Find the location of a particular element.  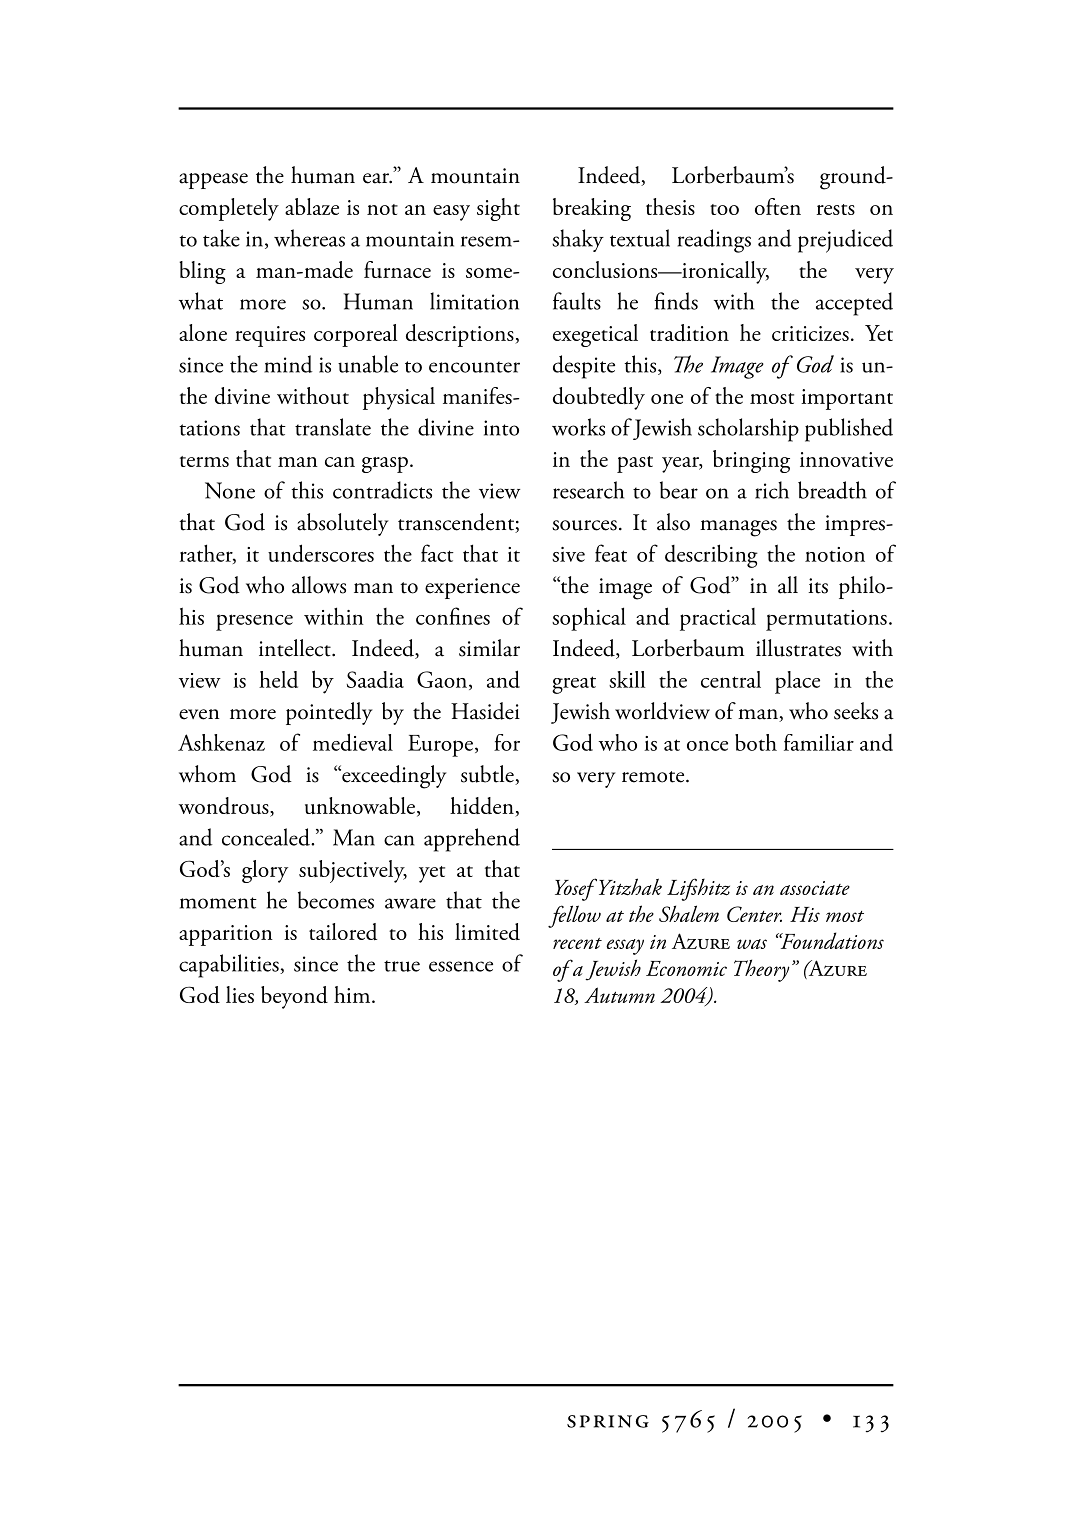

allows is located at coordinates (319, 585).
